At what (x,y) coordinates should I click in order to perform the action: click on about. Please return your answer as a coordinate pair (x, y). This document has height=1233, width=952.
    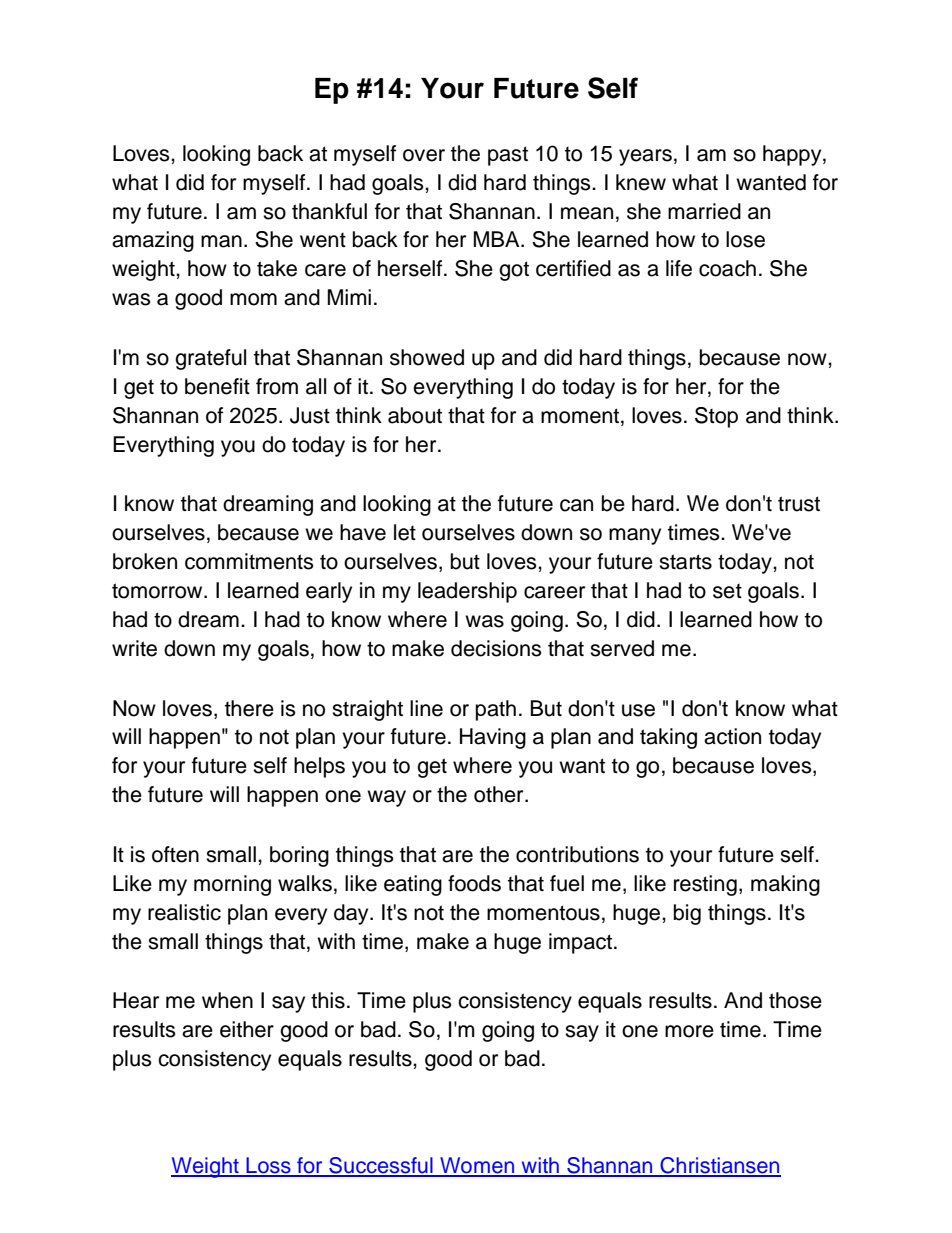
    Looking at the image, I should click on (415, 415).
